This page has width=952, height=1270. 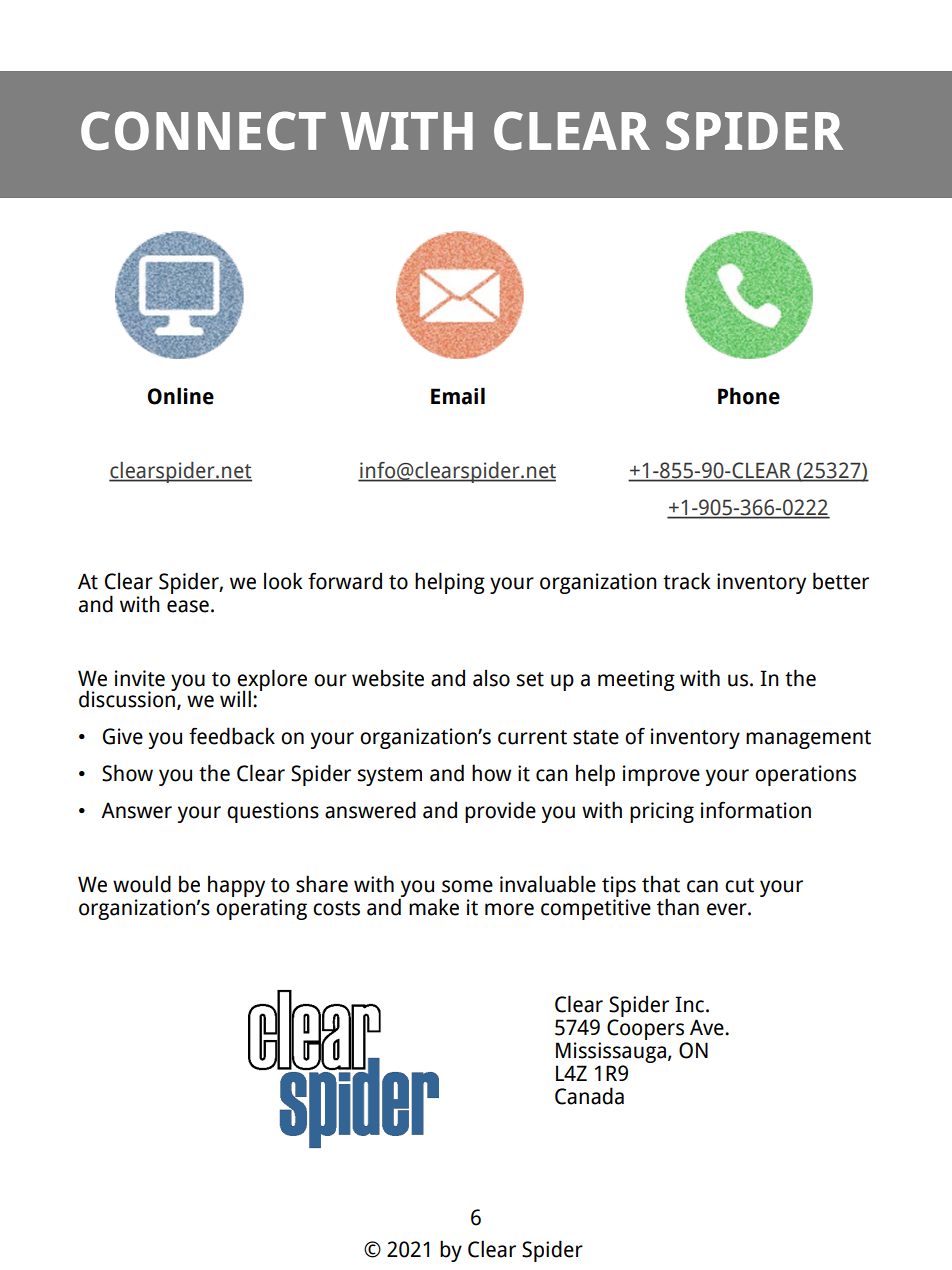 I want to click on CONNECT, so click(x=203, y=130).
